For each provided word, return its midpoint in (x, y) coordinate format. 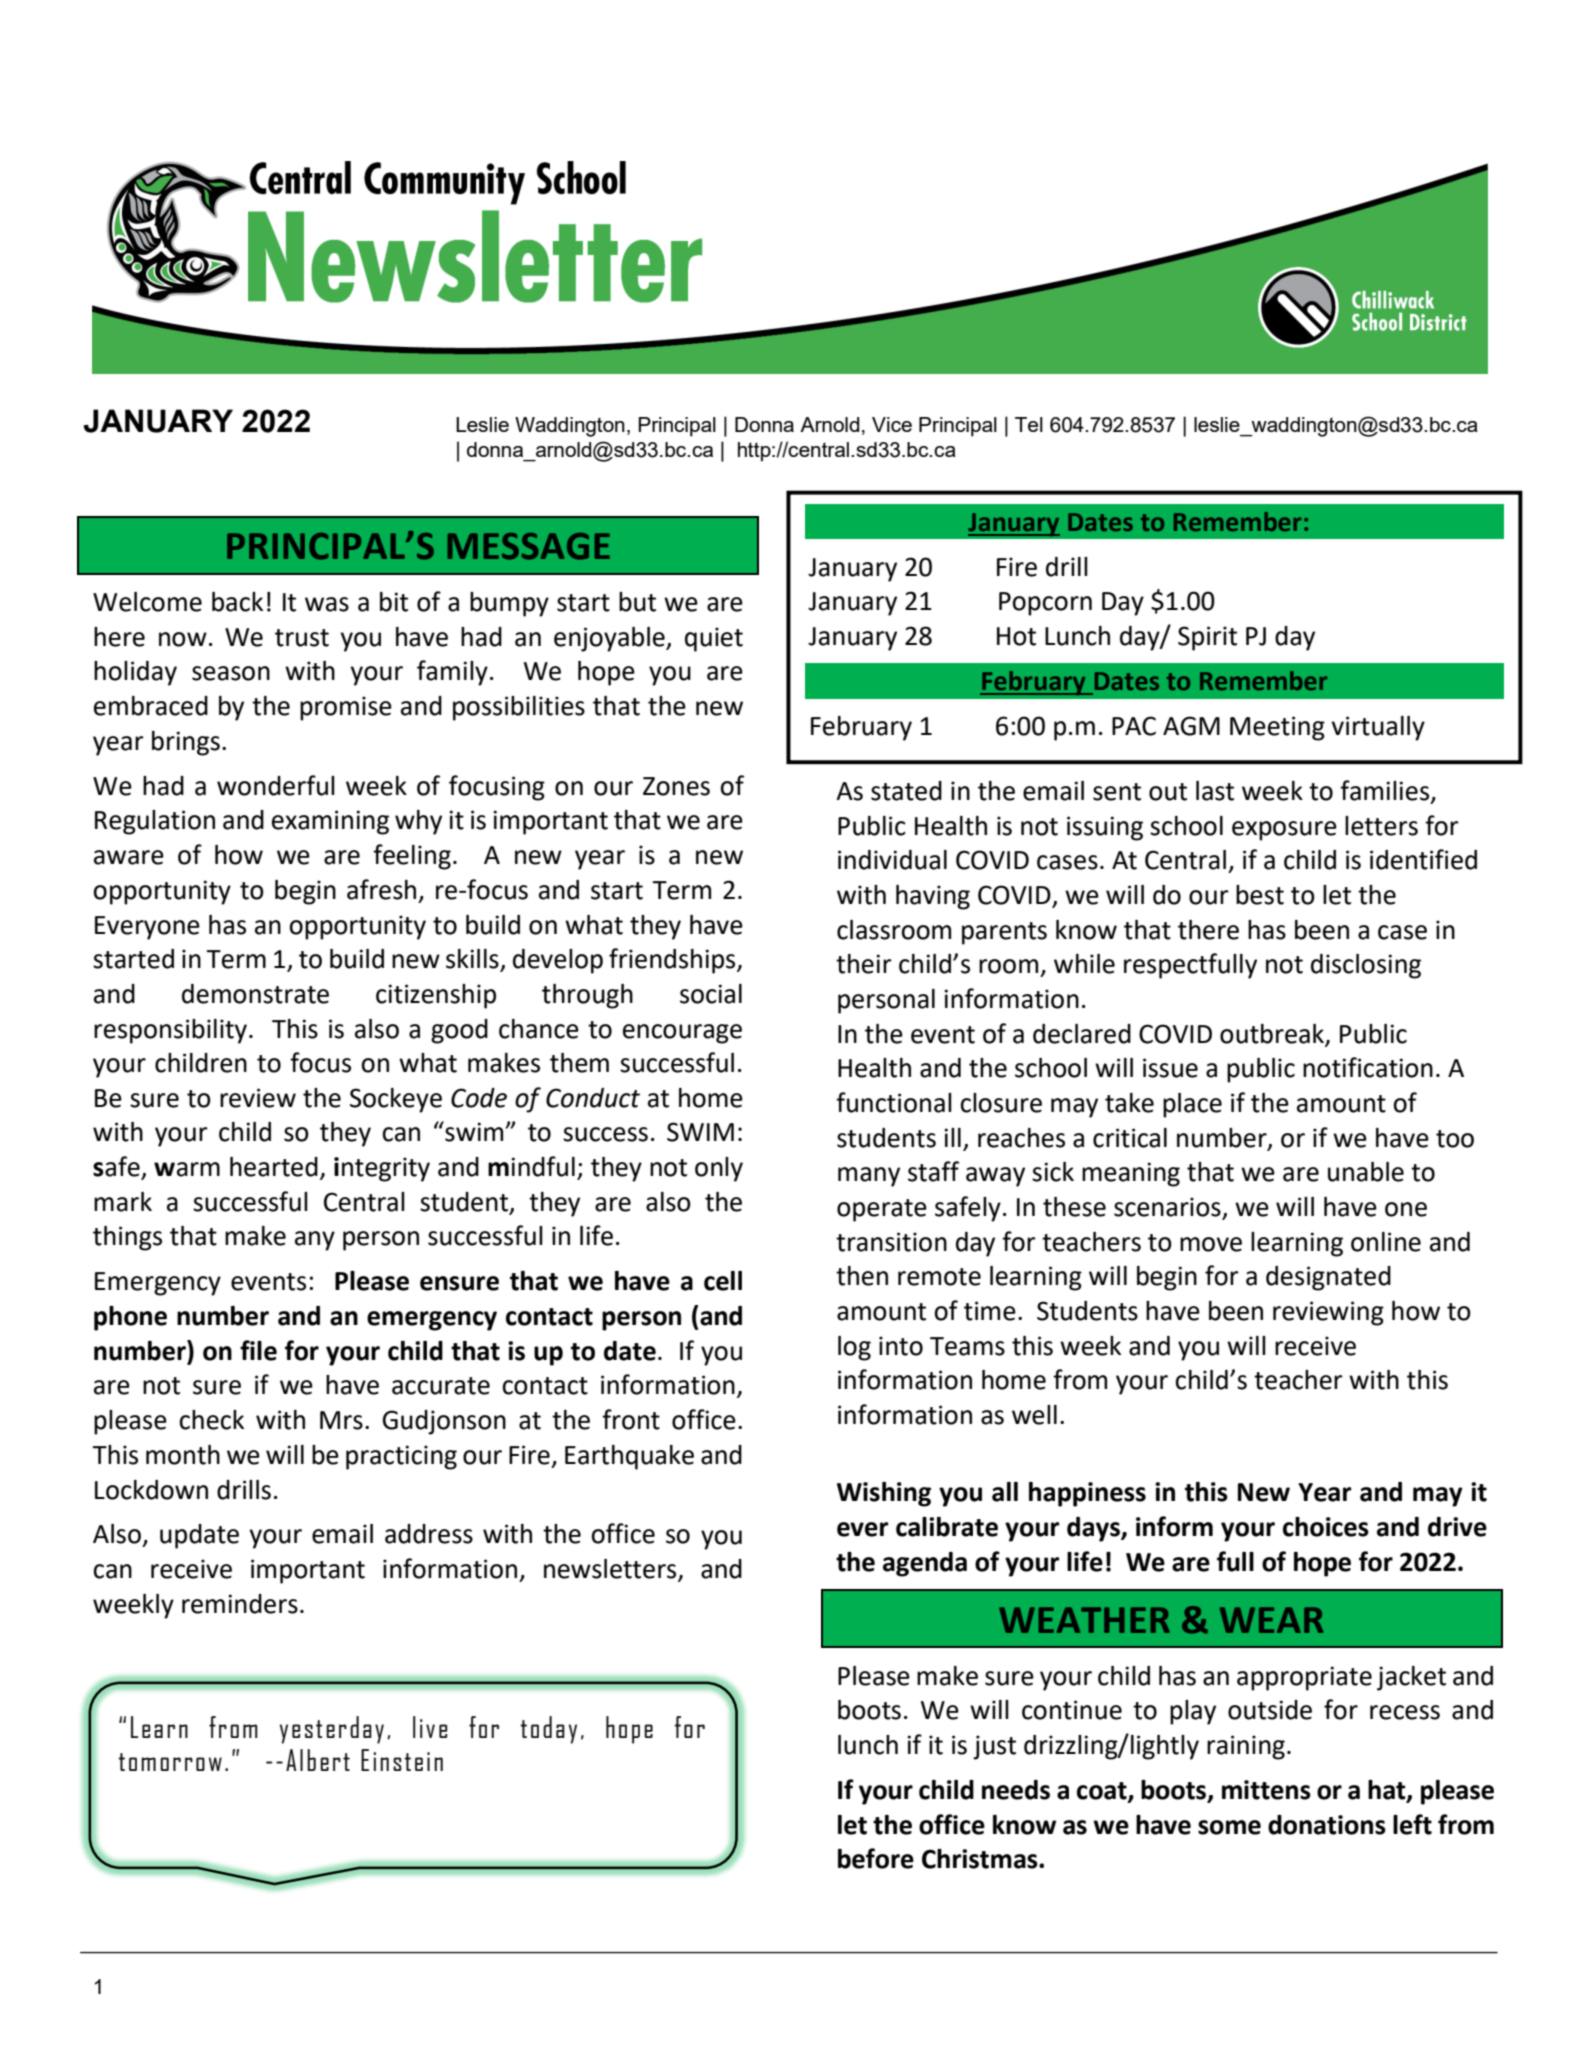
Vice (892, 424)
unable (1366, 1172)
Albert (318, 1760)
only (719, 1169)
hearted (274, 1167)
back (237, 602)
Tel (1029, 424)
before (876, 1858)
